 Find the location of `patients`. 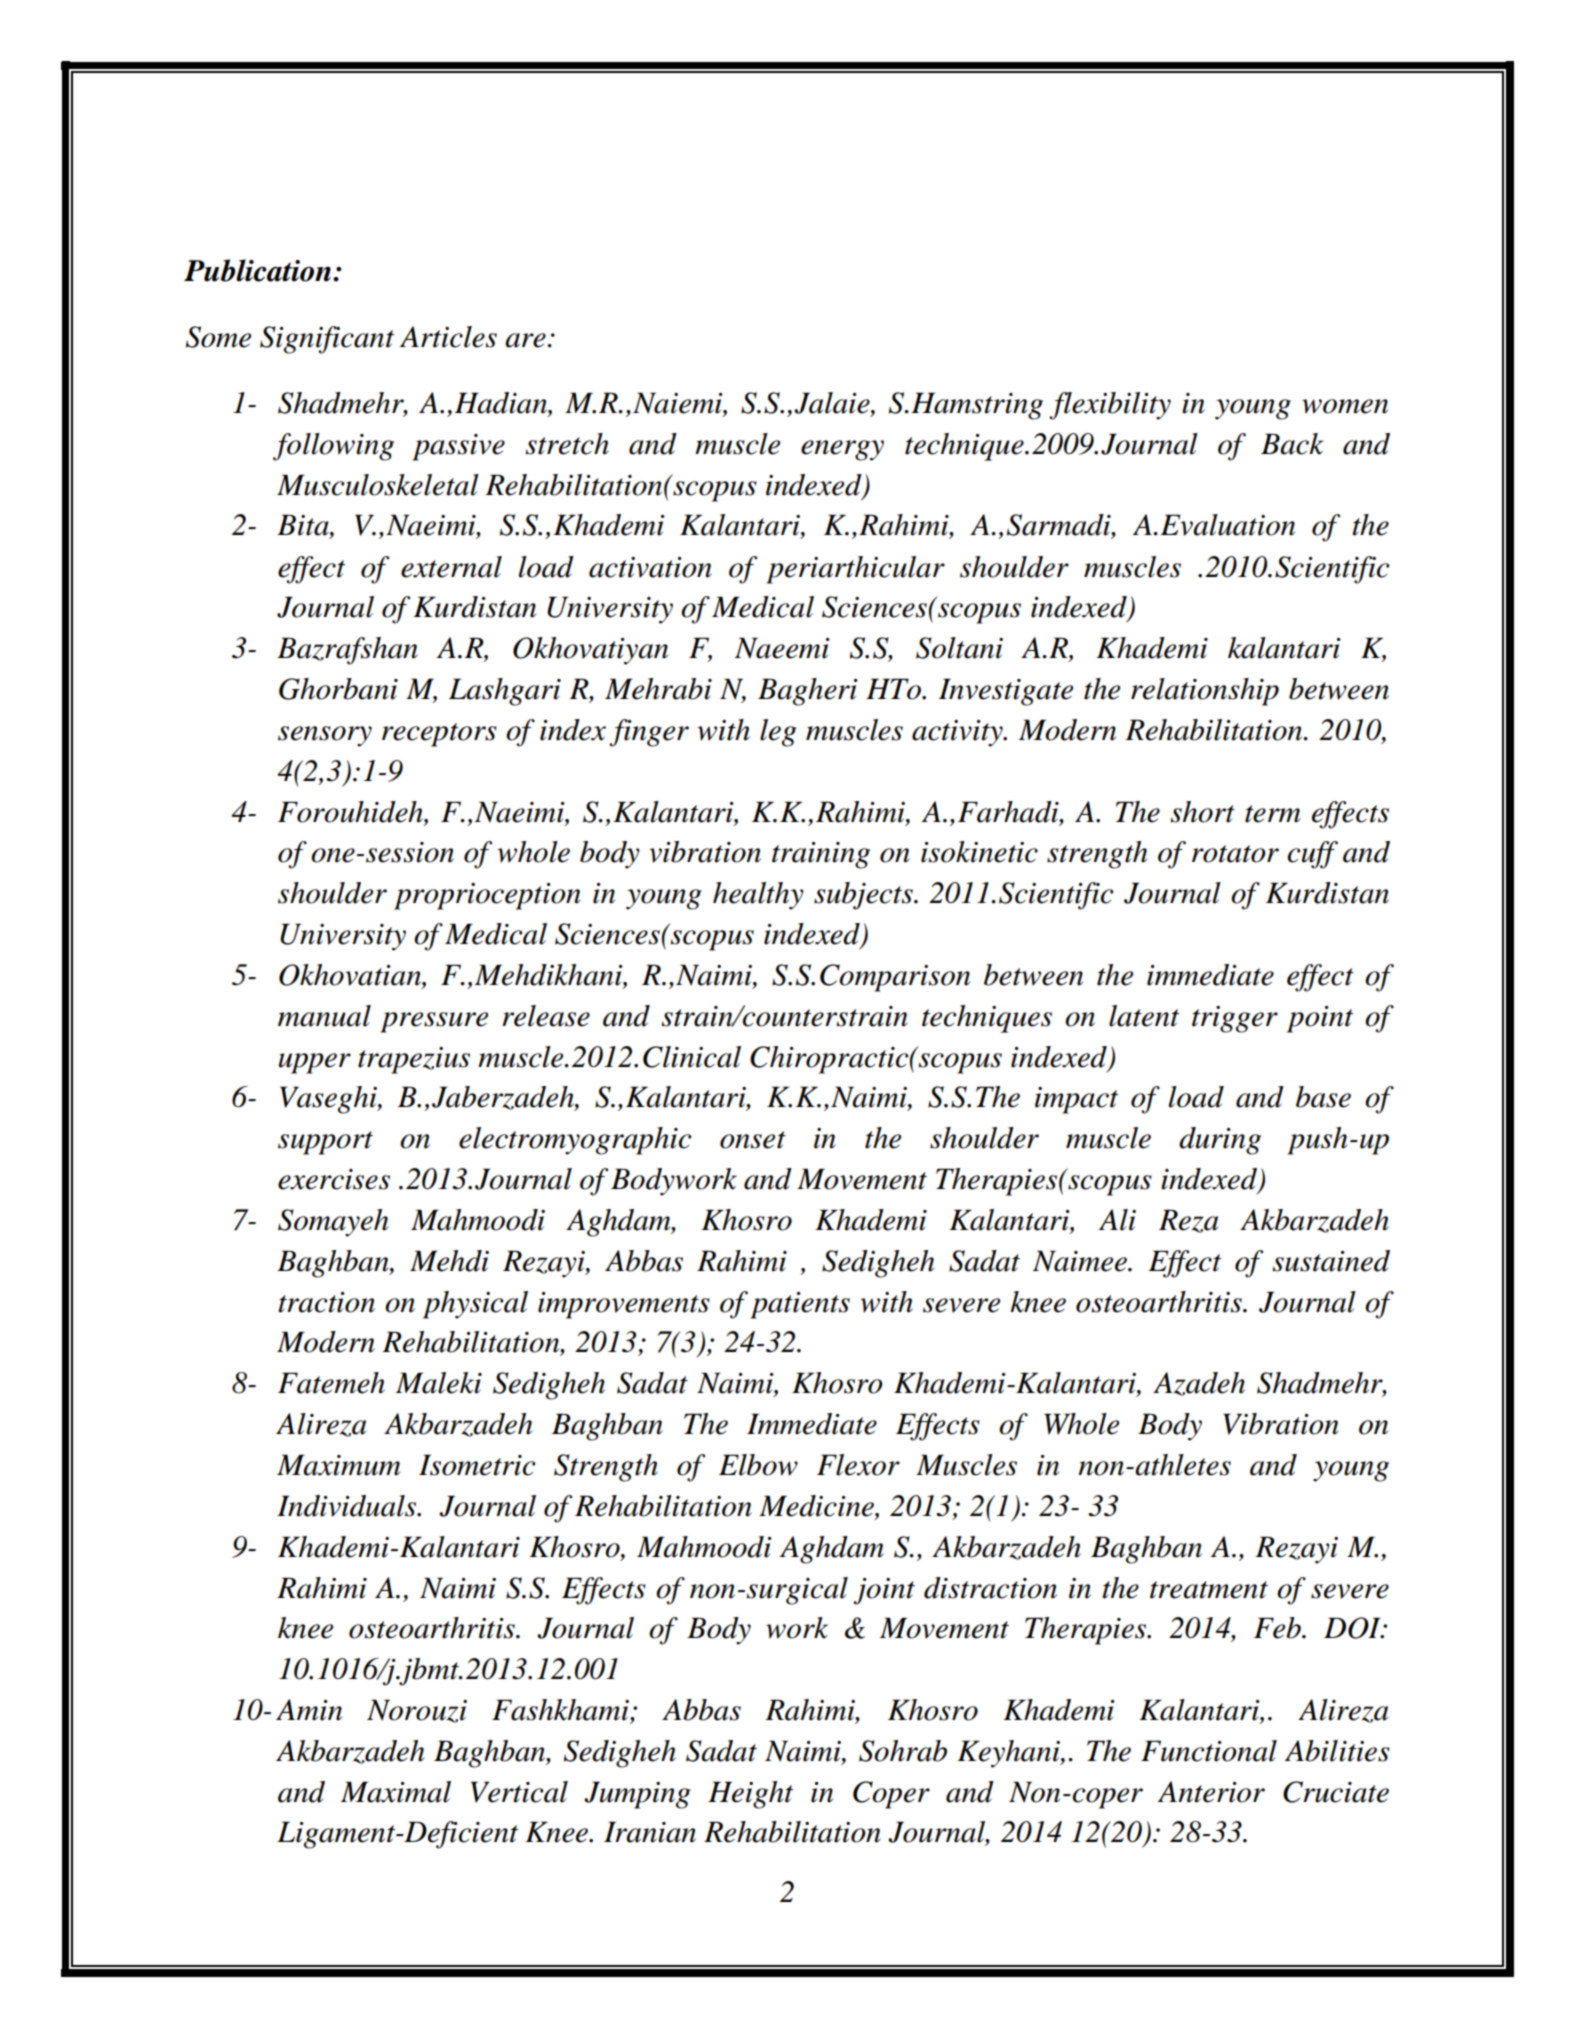

patients is located at coordinates (800, 1305).
